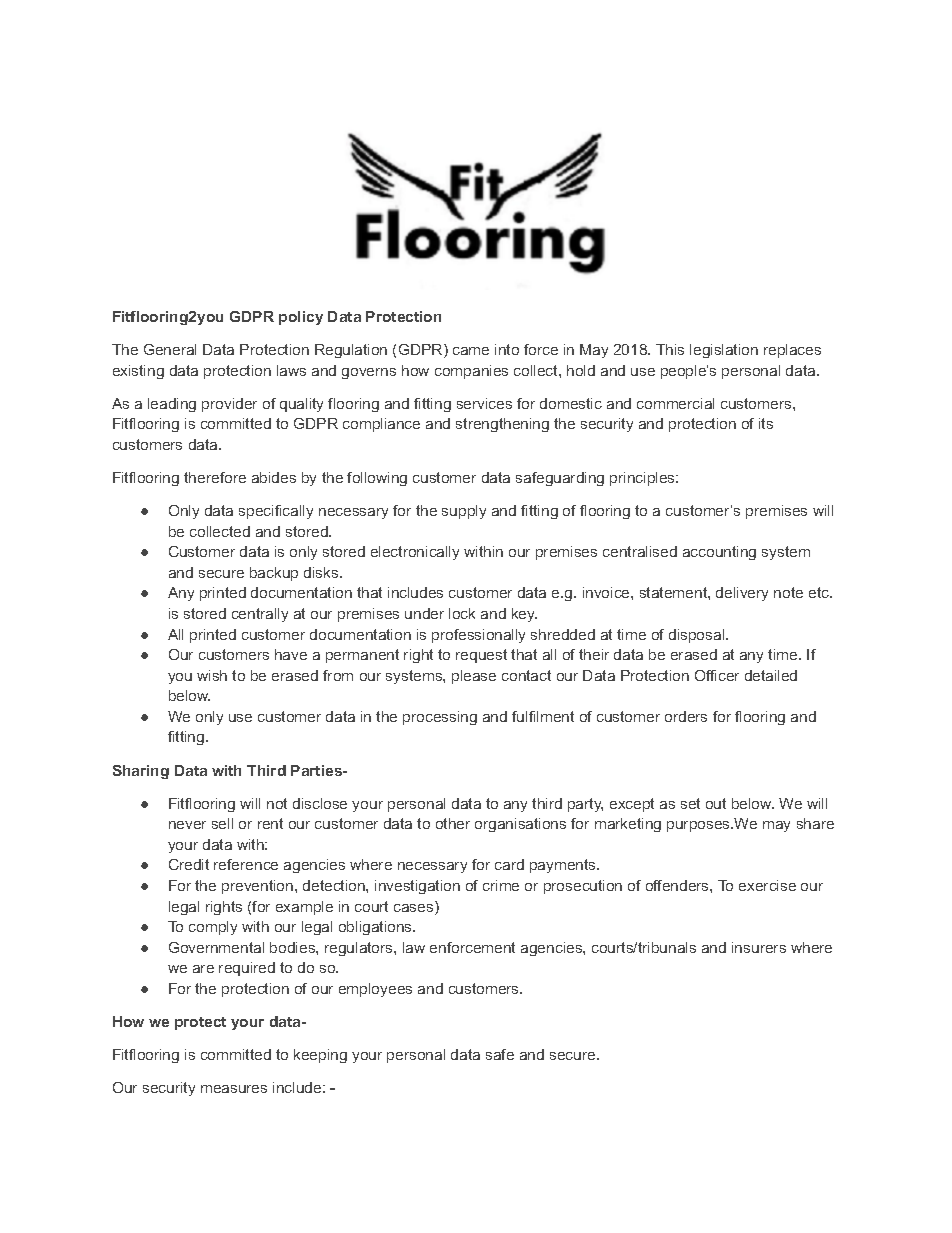 The image size is (952, 1233). What do you see at coordinates (717, 675) in the screenshot?
I see `Officer` at bounding box center [717, 675].
